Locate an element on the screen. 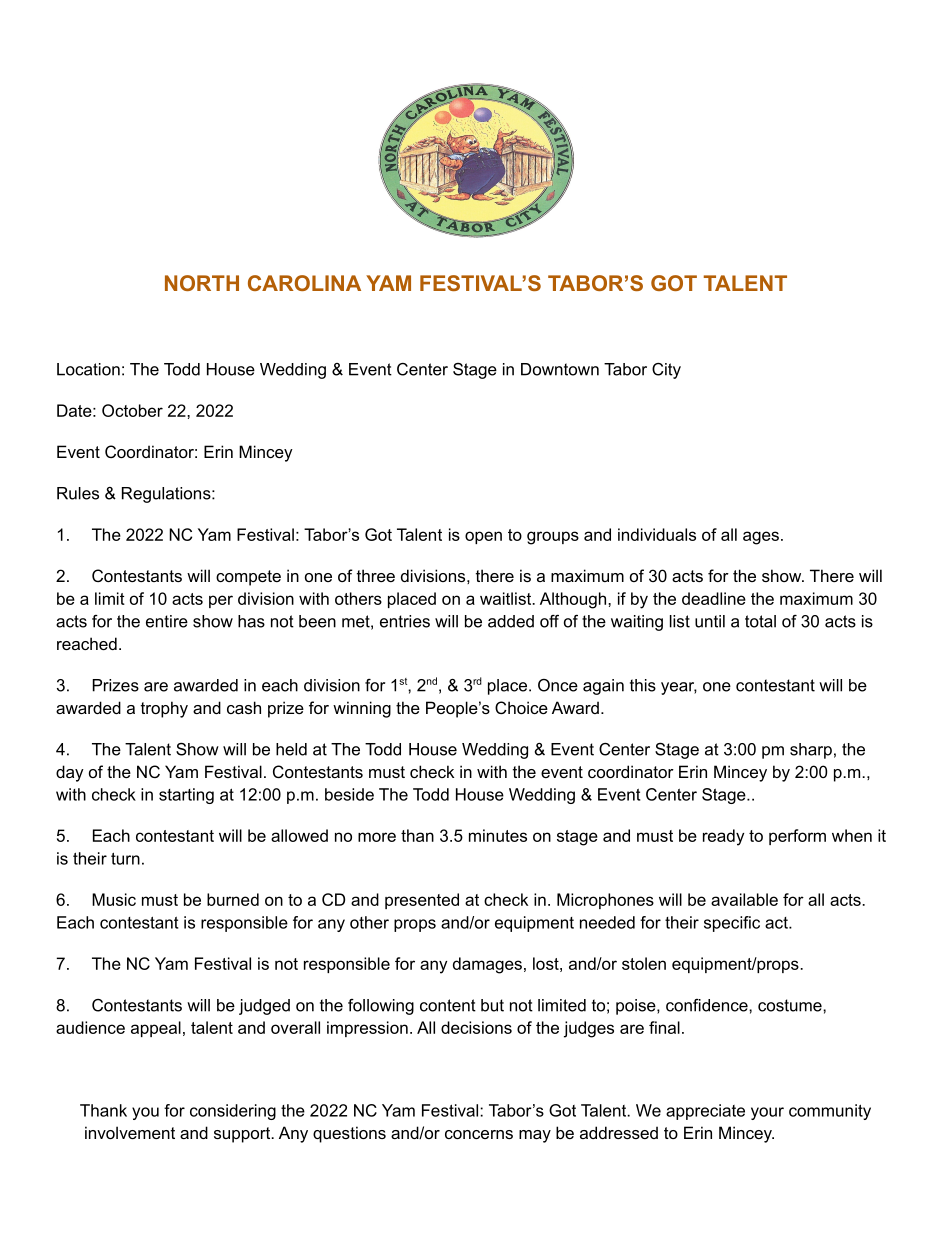 This screenshot has width=952, height=1233. sharp is located at coordinates (811, 751).
